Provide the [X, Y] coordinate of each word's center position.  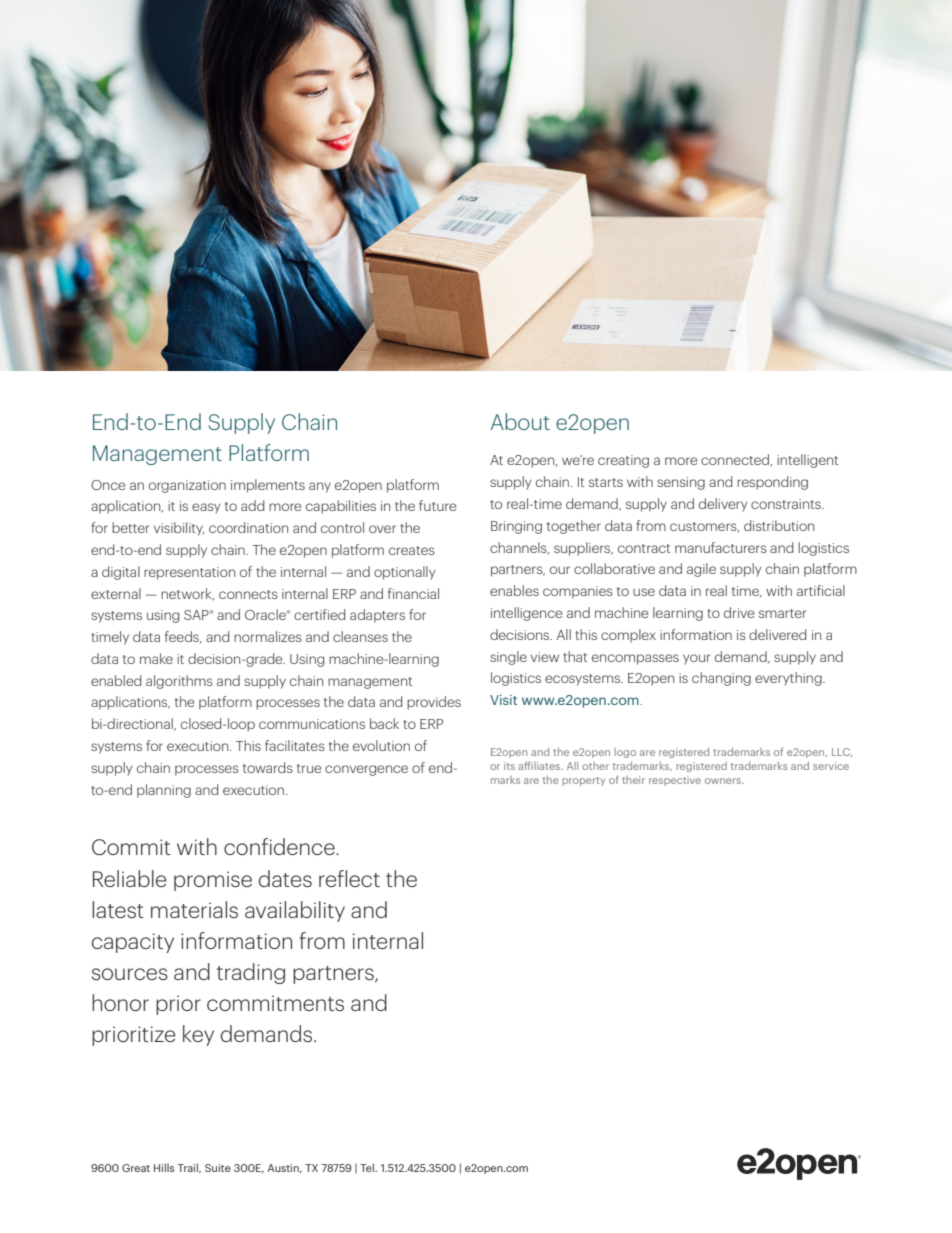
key [198, 1035]
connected [736, 460]
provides [434, 703]
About [520, 421]
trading [251, 973]
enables [514, 590]
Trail [189, 1168]
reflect [349, 878]
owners [724, 781]
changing [721, 679]
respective [675, 781]
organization [187, 486]
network [187, 594]
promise [213, 881]
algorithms [179, 682]
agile [701, 570]
